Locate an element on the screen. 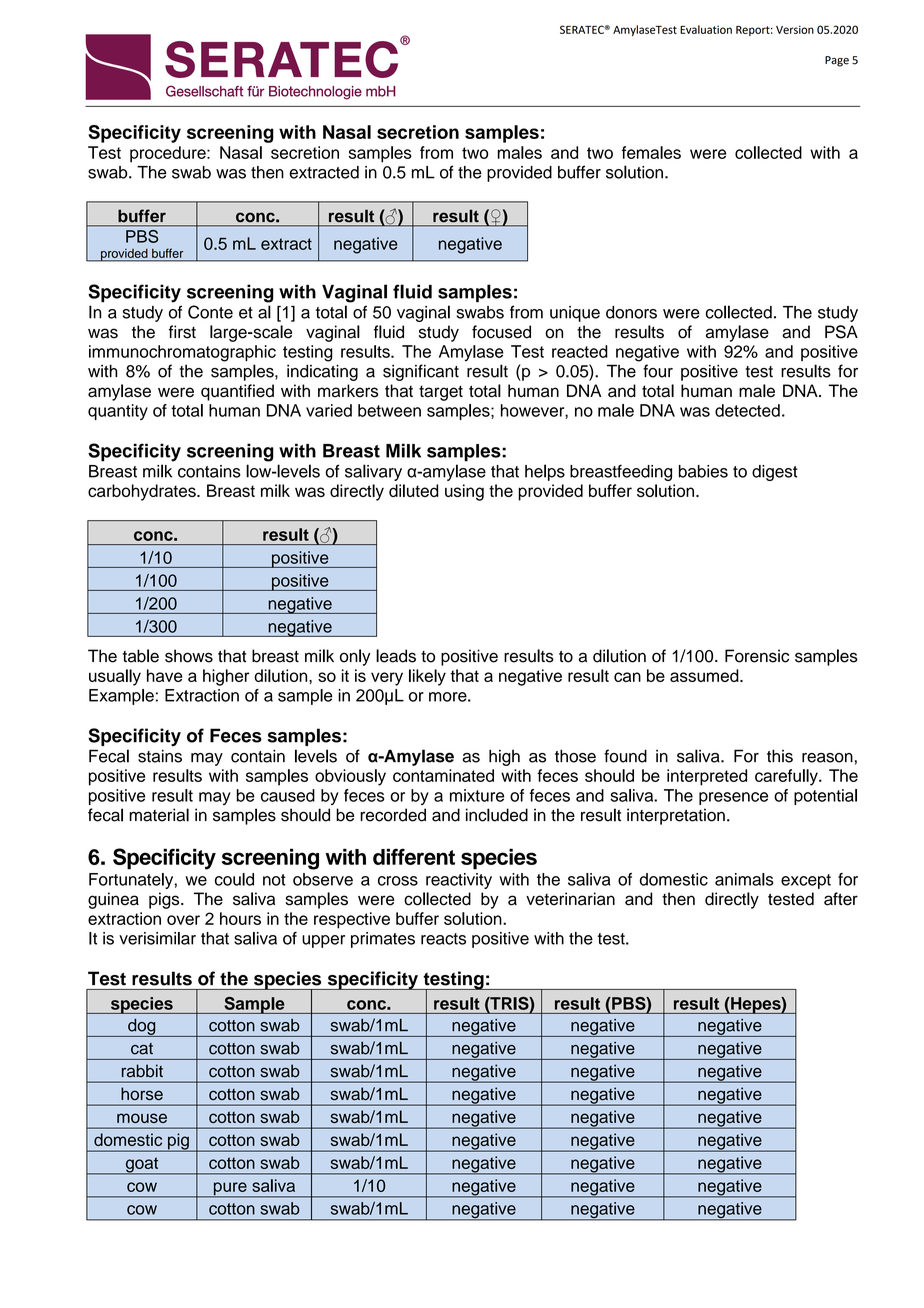 The image size is (924, 1308). detected is located at coordinates (747, 410).
